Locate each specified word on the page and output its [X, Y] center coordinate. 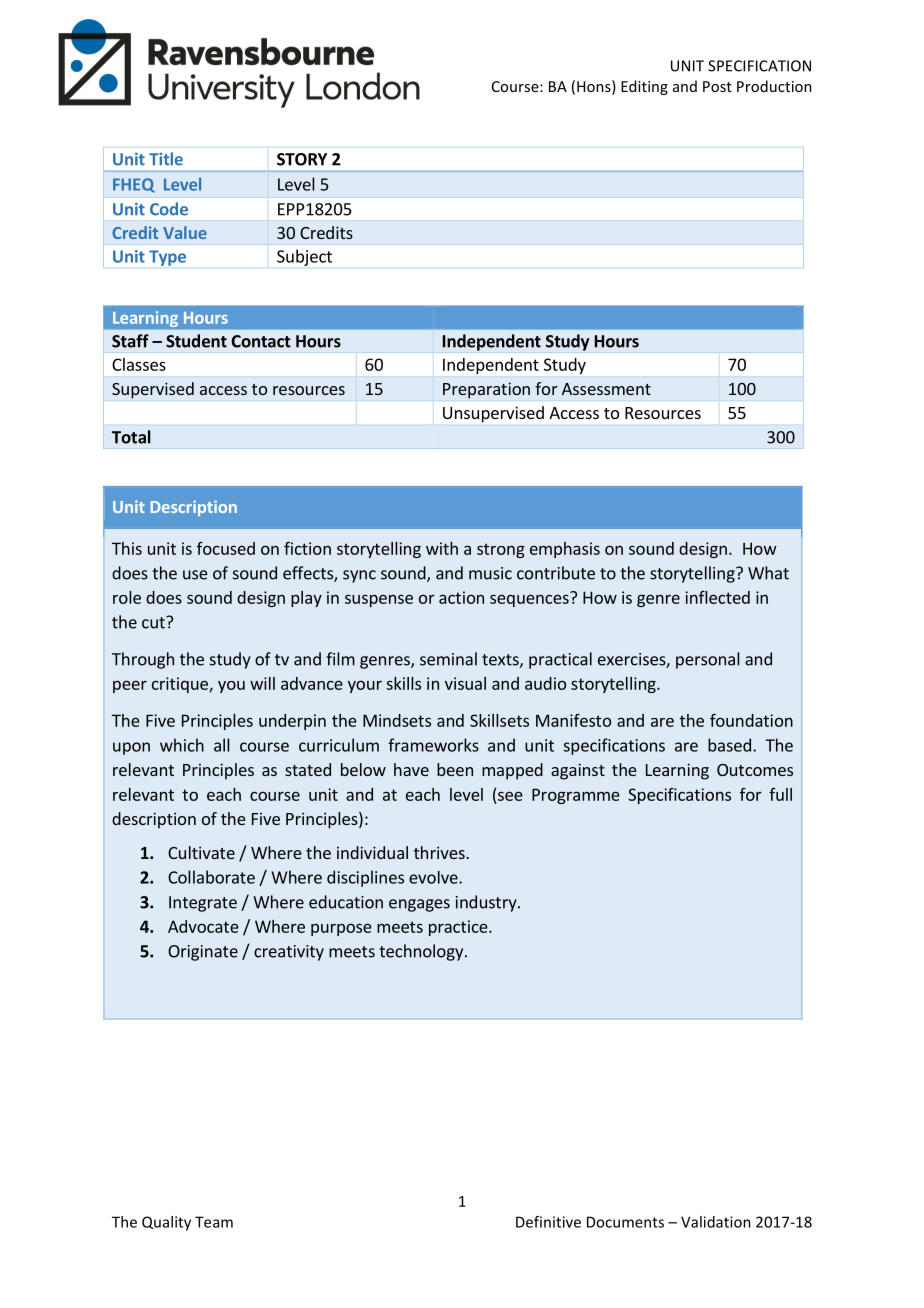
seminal [448, 659]
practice [459, 928]
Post [717, 86]
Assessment [606, 389]
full [780, 794]
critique [181, 685]
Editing [644, 87]
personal [707, 660]
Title [166, 159]
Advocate [203, 926]
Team [214, 1222]
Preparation [486, 390]
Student [196, 341]
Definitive [548, 1222]
